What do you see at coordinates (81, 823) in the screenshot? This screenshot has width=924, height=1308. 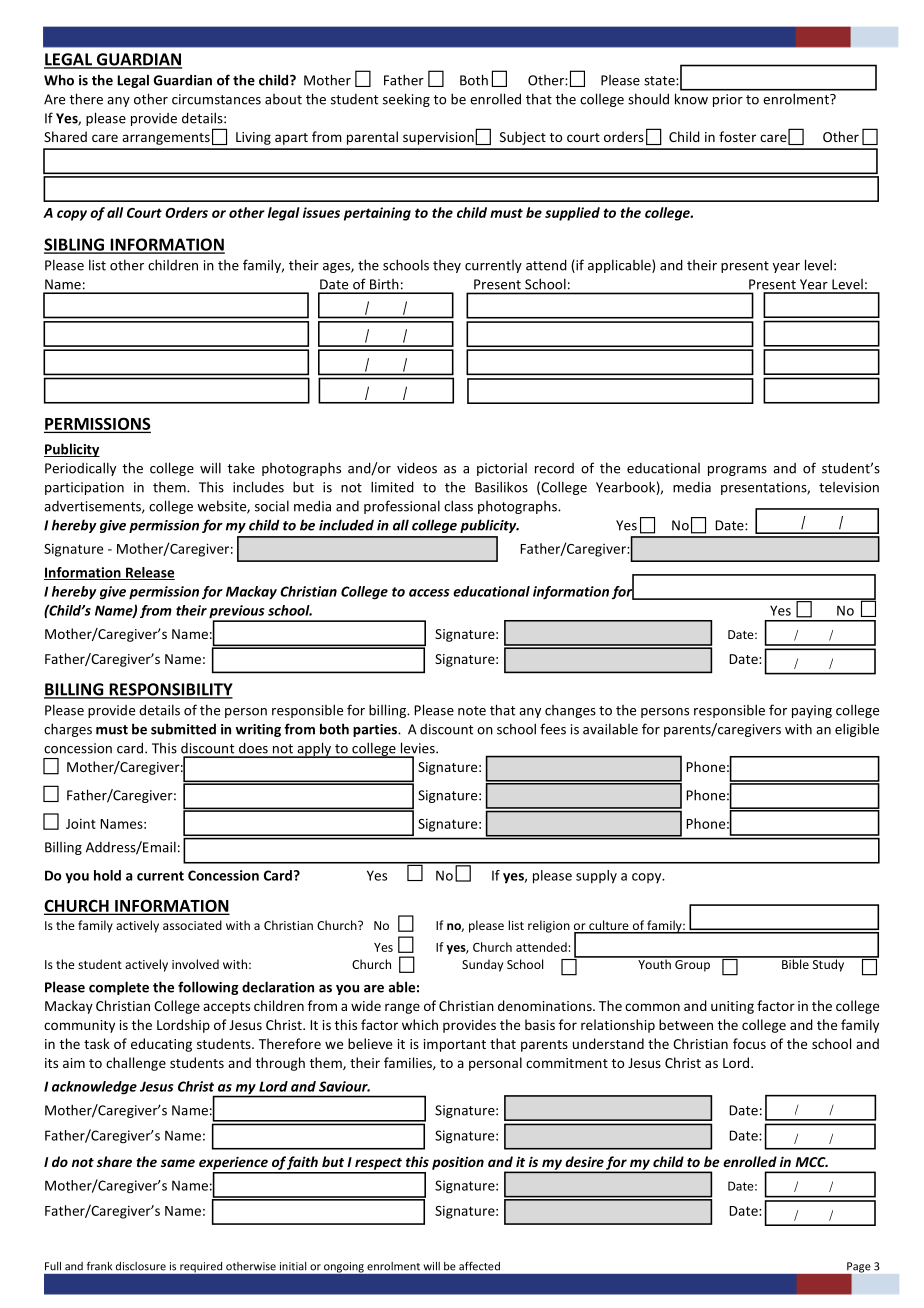 I see `Joint` at bounding box center [81, 823].
